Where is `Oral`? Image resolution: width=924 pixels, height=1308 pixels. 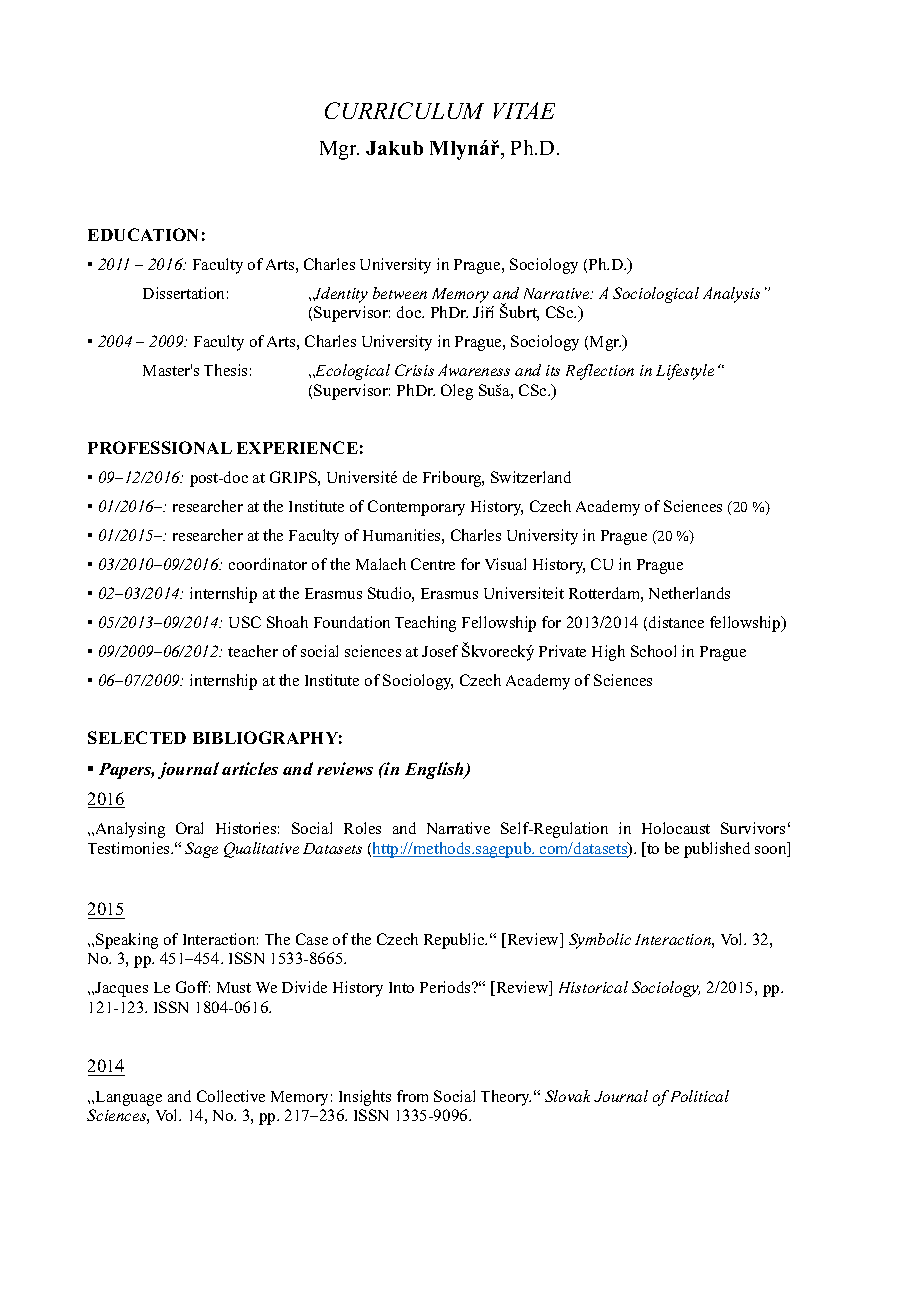
Oral is located at coordinates (189, 828).
